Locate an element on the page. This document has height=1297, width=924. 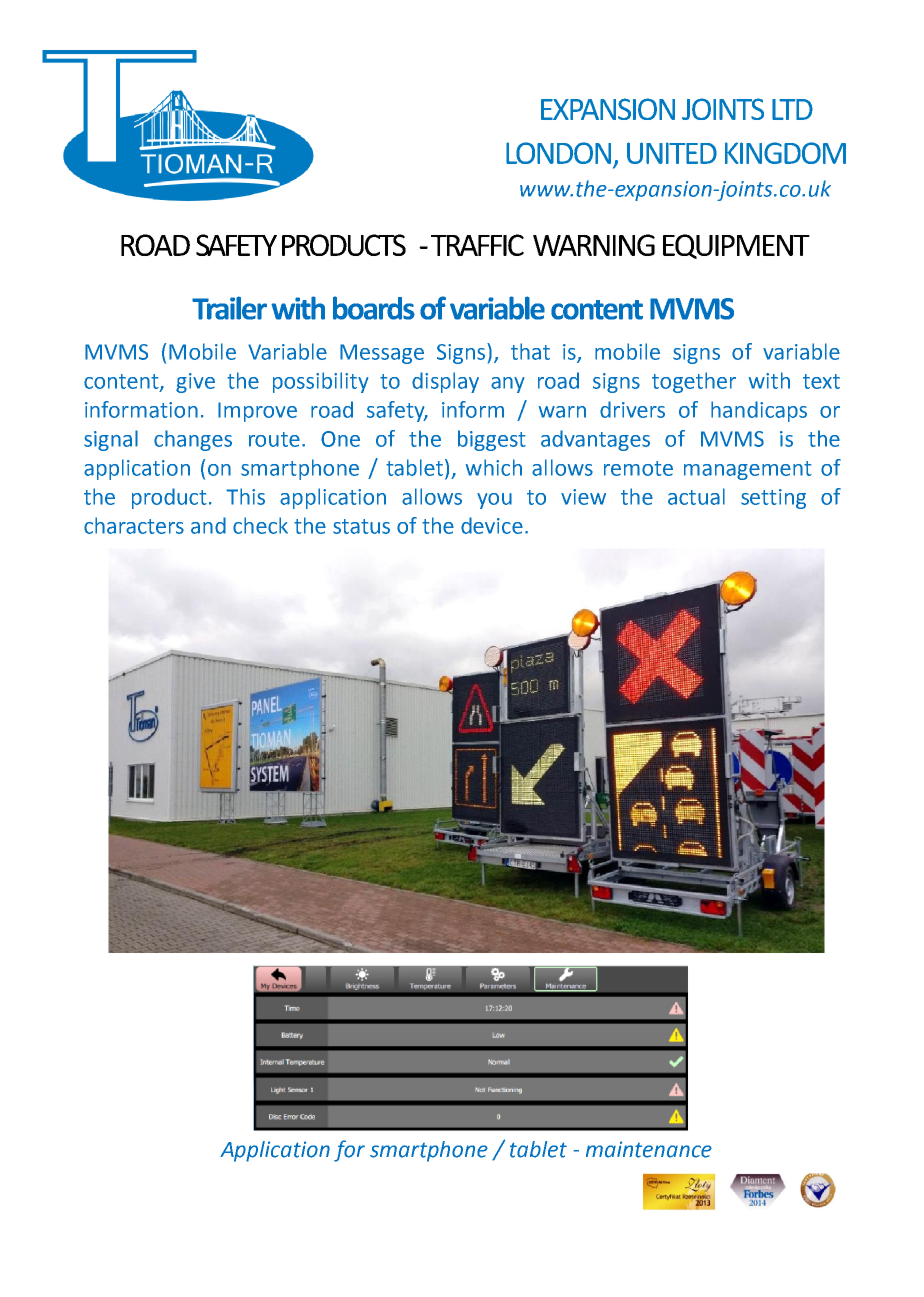
device is located at coordinates (492, 525).
